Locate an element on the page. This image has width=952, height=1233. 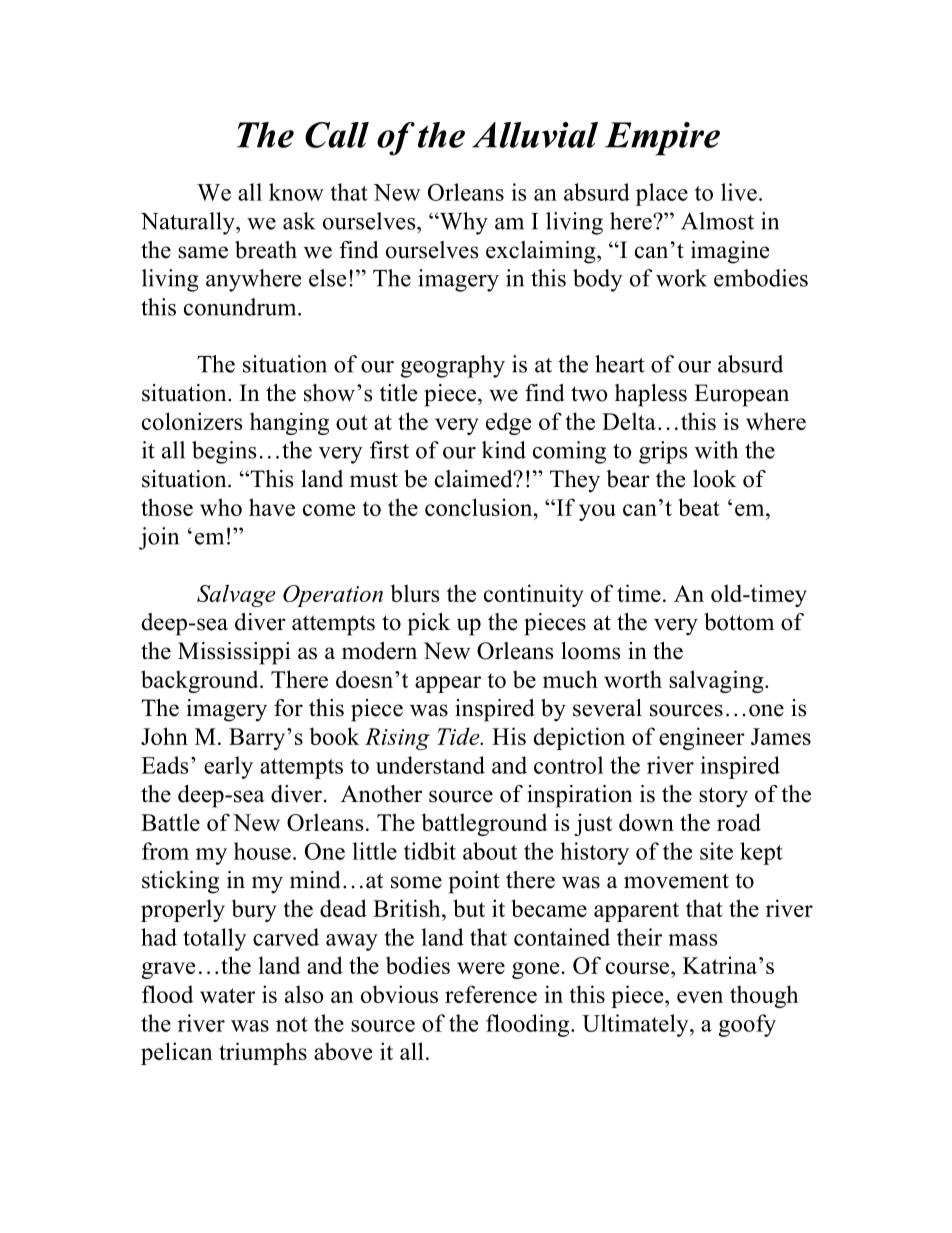
live is located at coordinates (739, 192).
